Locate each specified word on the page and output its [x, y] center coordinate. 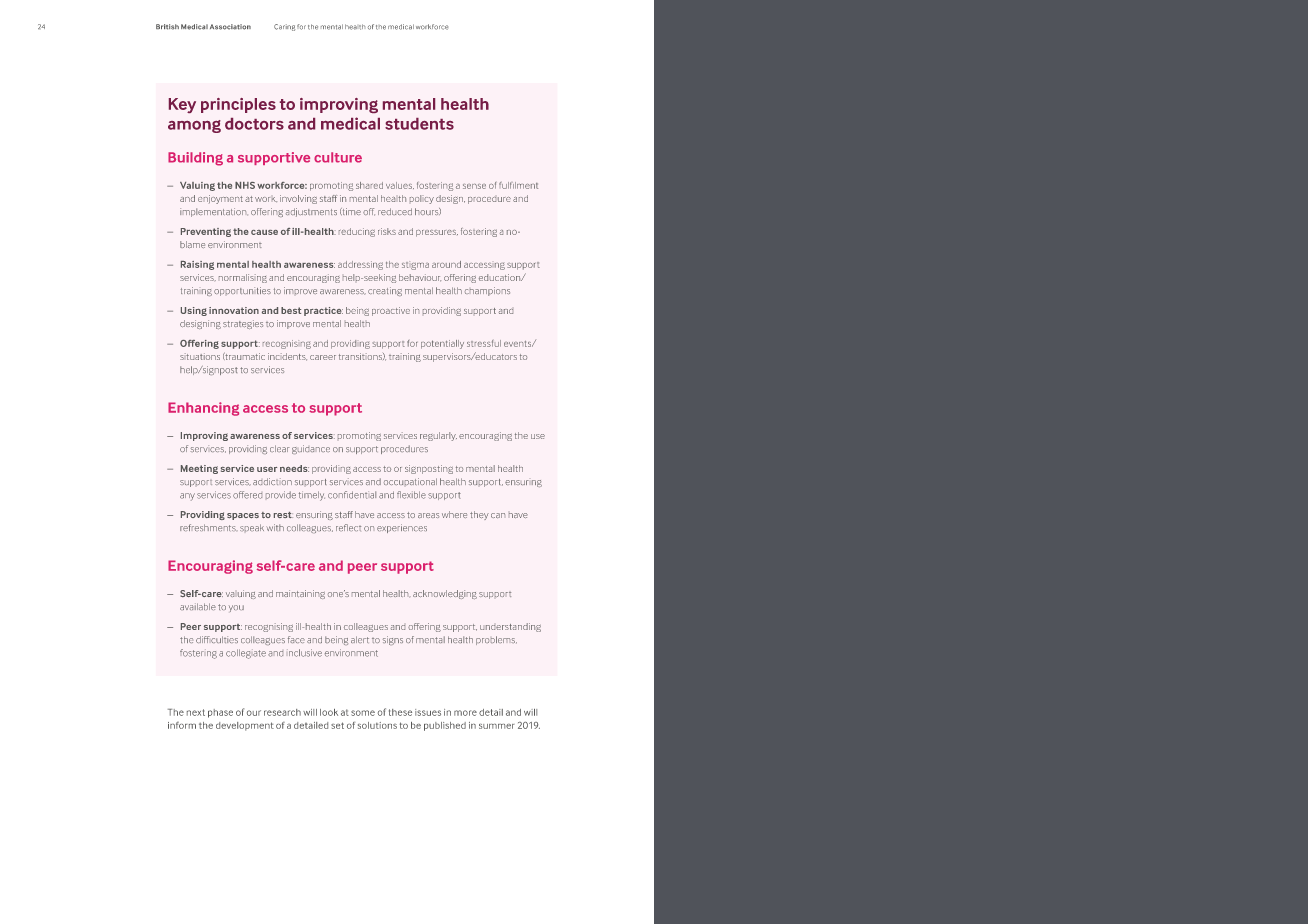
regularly [438, 436]
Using [194, 311]
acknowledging [445, 594]
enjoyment [220, 199]
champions [487, 291]
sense [474, 186]
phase [220, 713]
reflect [348, 527]
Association [230, 27]
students [419, 124]
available [198, 606]
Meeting [199, 469]
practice [323, 311]
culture [338, 157]
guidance [311, 449]
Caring [284, 27]
